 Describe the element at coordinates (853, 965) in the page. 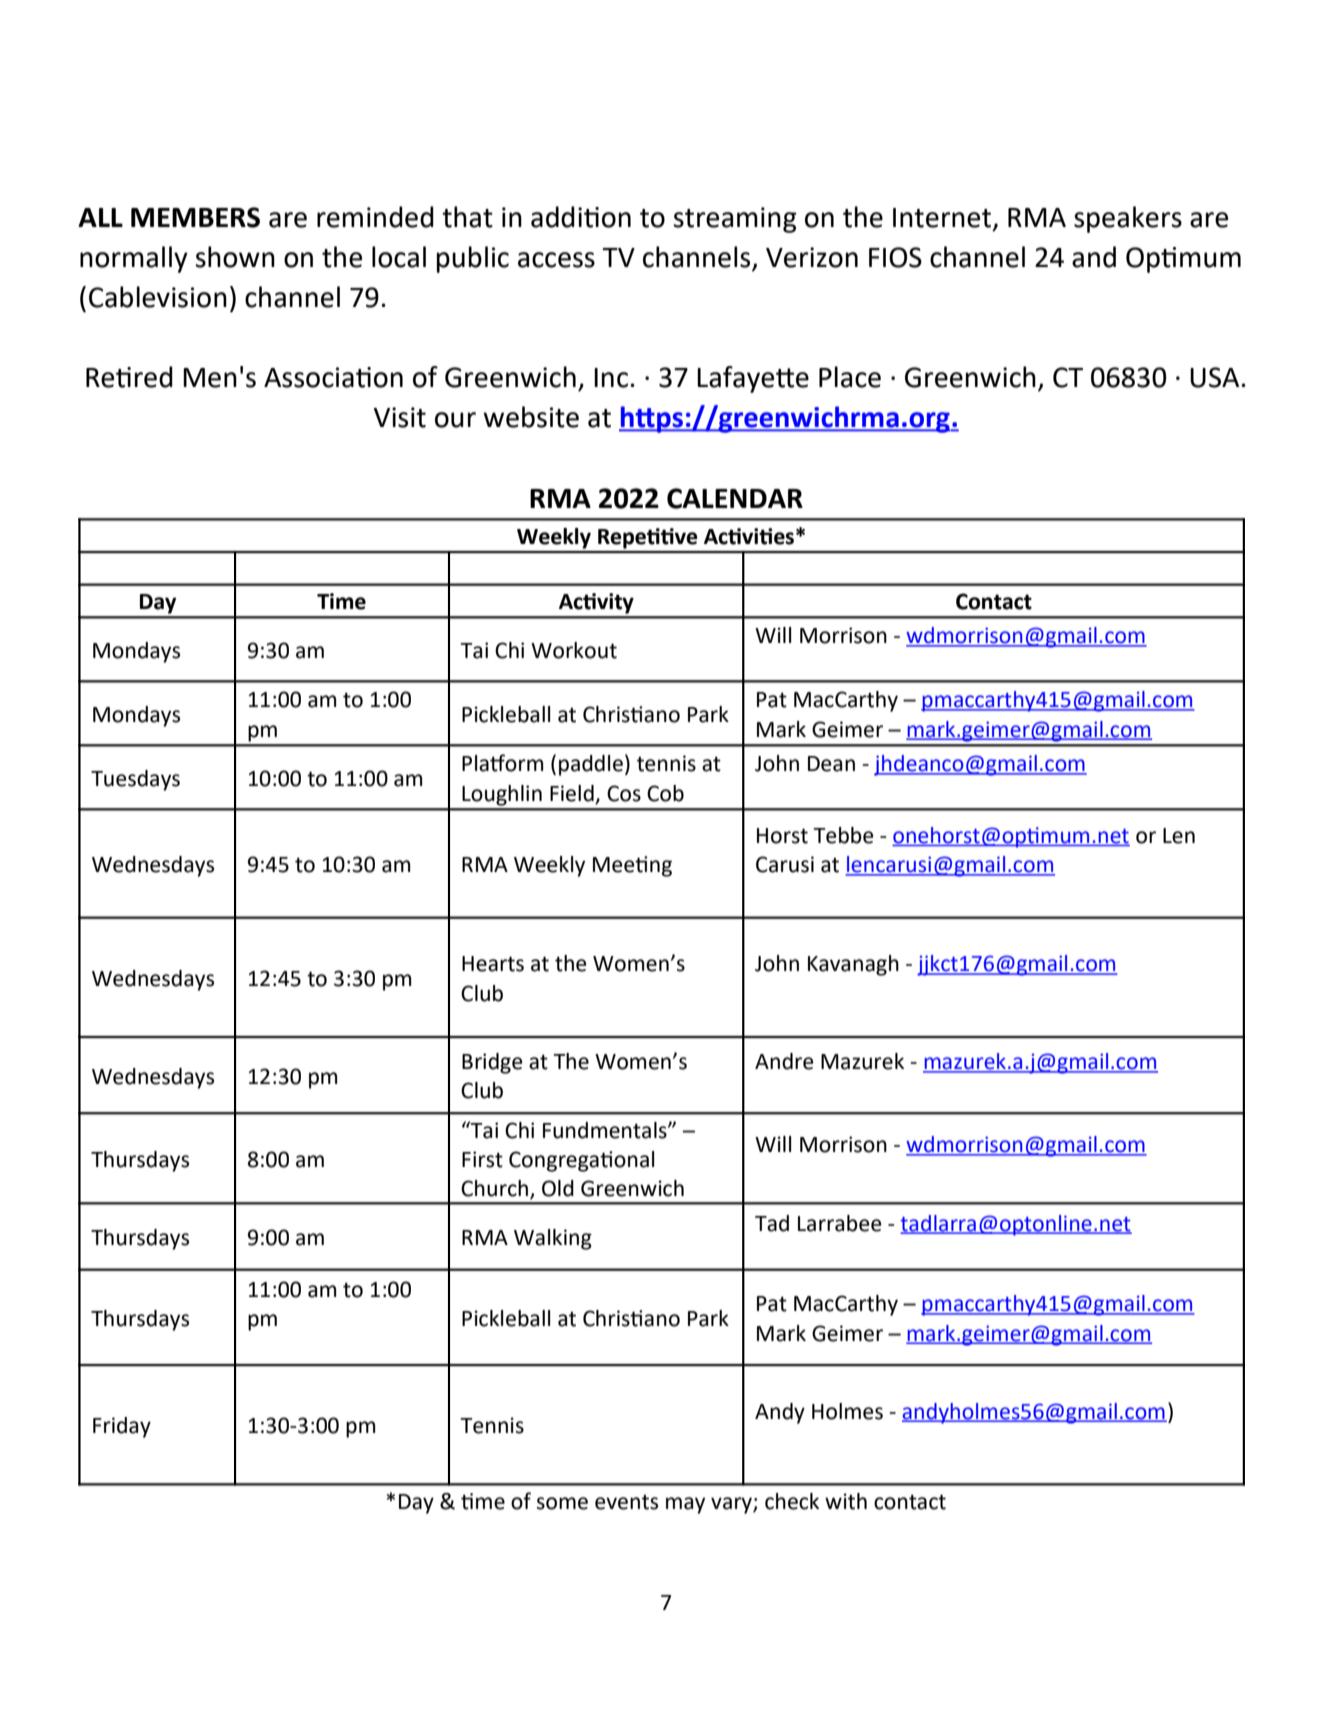

I see `Kavanagh` at that location.
